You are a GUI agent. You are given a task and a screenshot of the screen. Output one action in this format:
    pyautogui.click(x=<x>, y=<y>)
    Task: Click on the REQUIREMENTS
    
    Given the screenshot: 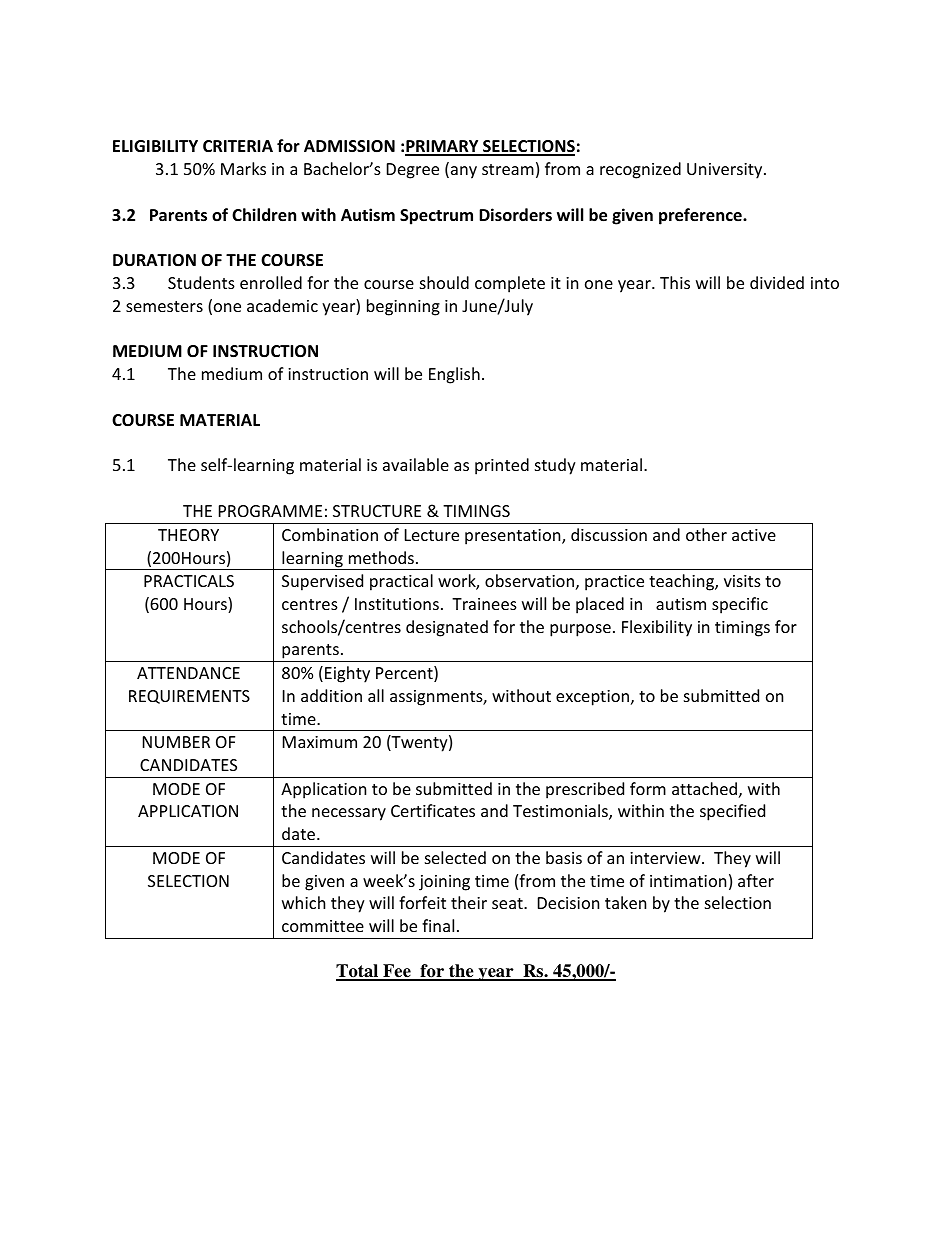 What is the action you would take?
    pyautogui.click(x=189, y=697)
